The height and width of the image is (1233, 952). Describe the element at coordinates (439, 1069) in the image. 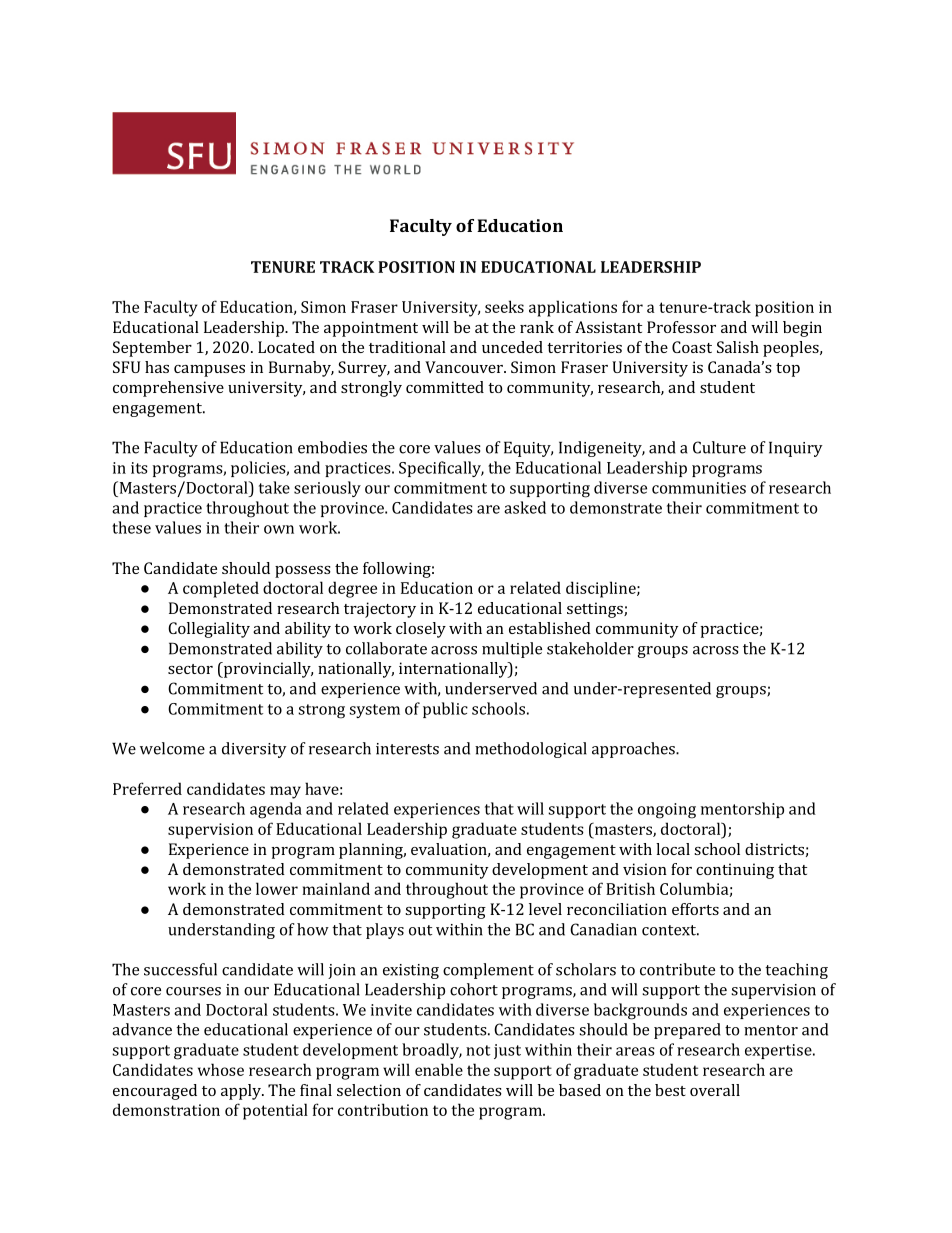

I see `enable` at that location.
